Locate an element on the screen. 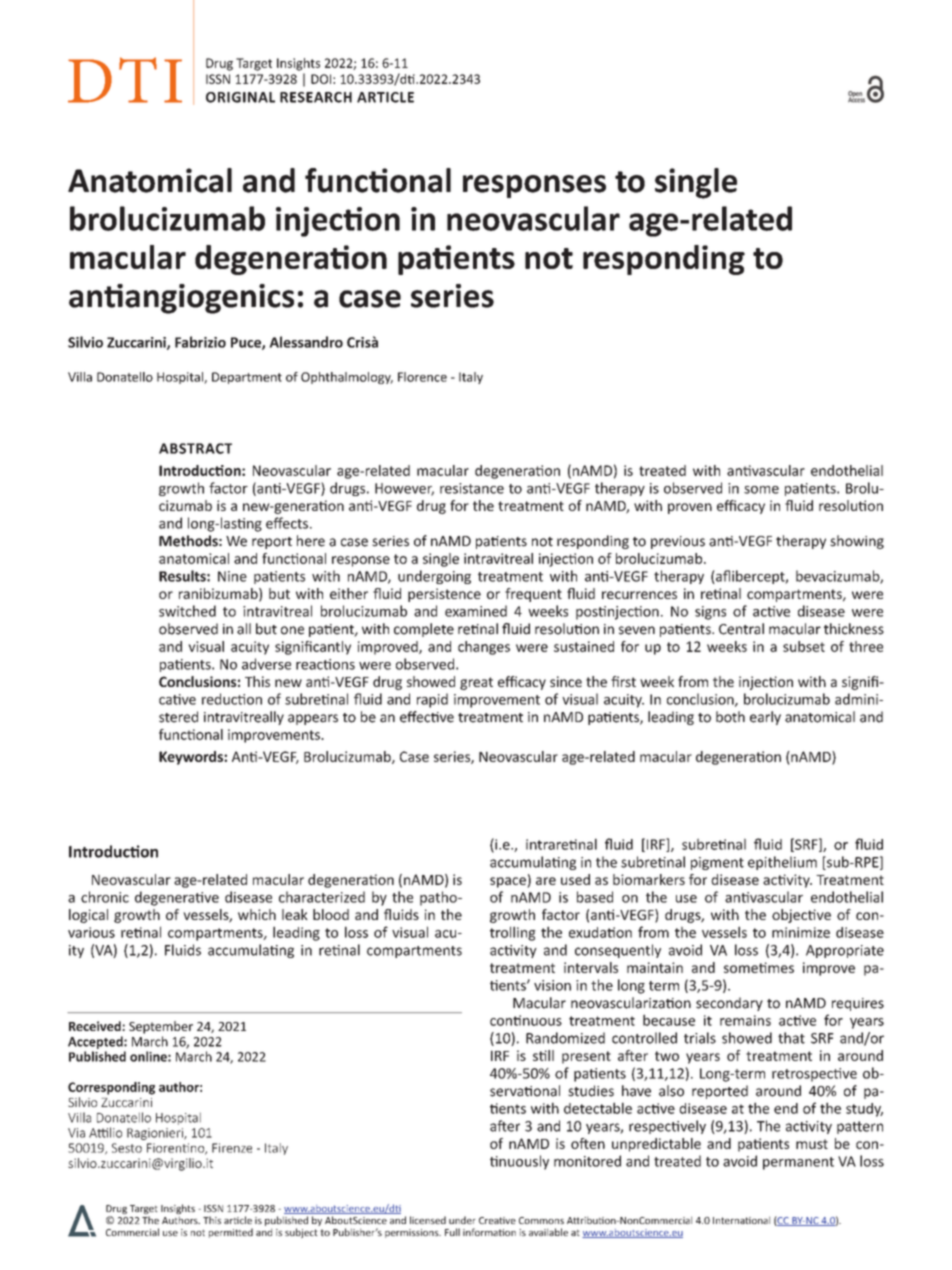  permitted is located at coordinates (231, 1233).
